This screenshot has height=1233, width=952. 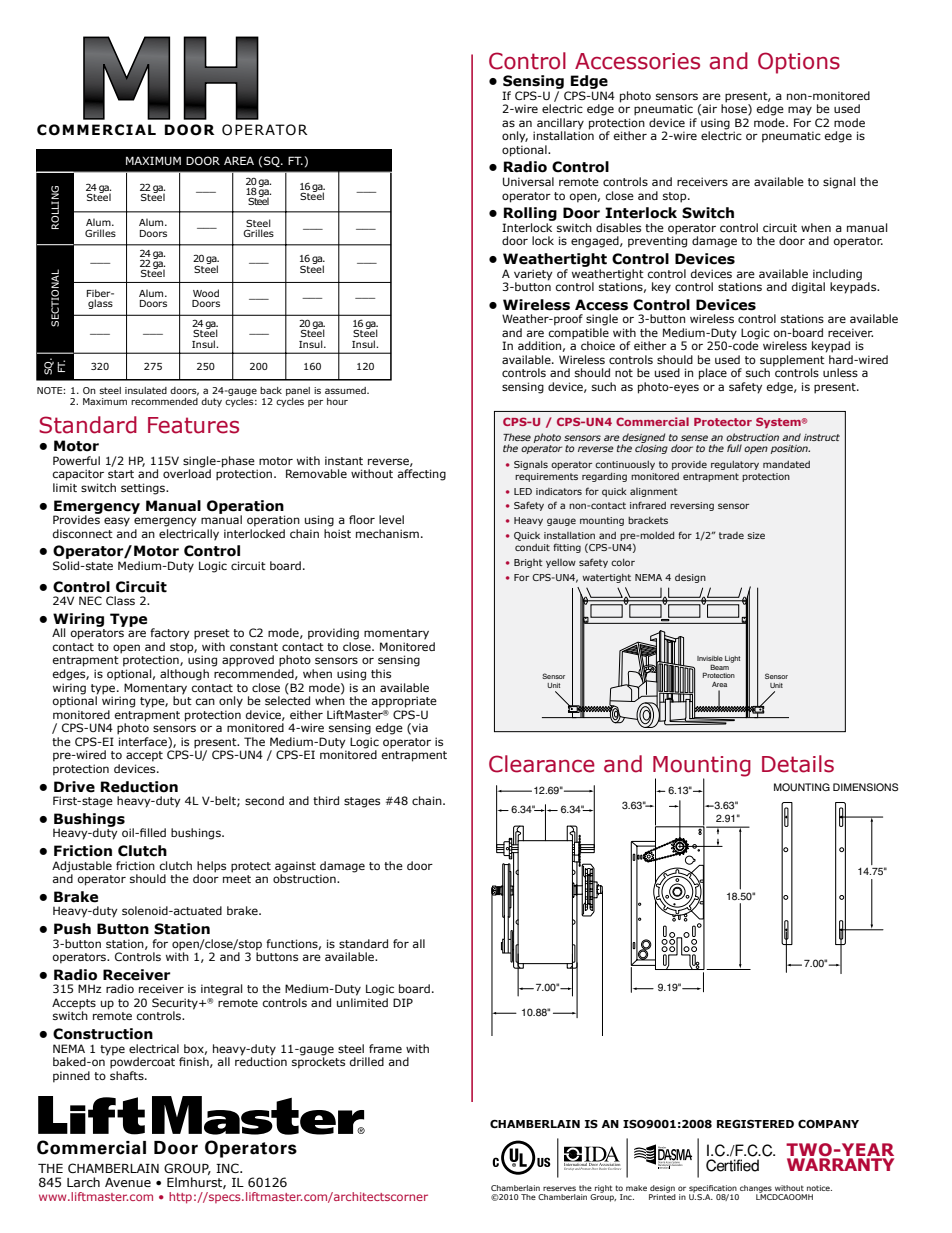 I want to click on Light, so click(x=732, y=659).
